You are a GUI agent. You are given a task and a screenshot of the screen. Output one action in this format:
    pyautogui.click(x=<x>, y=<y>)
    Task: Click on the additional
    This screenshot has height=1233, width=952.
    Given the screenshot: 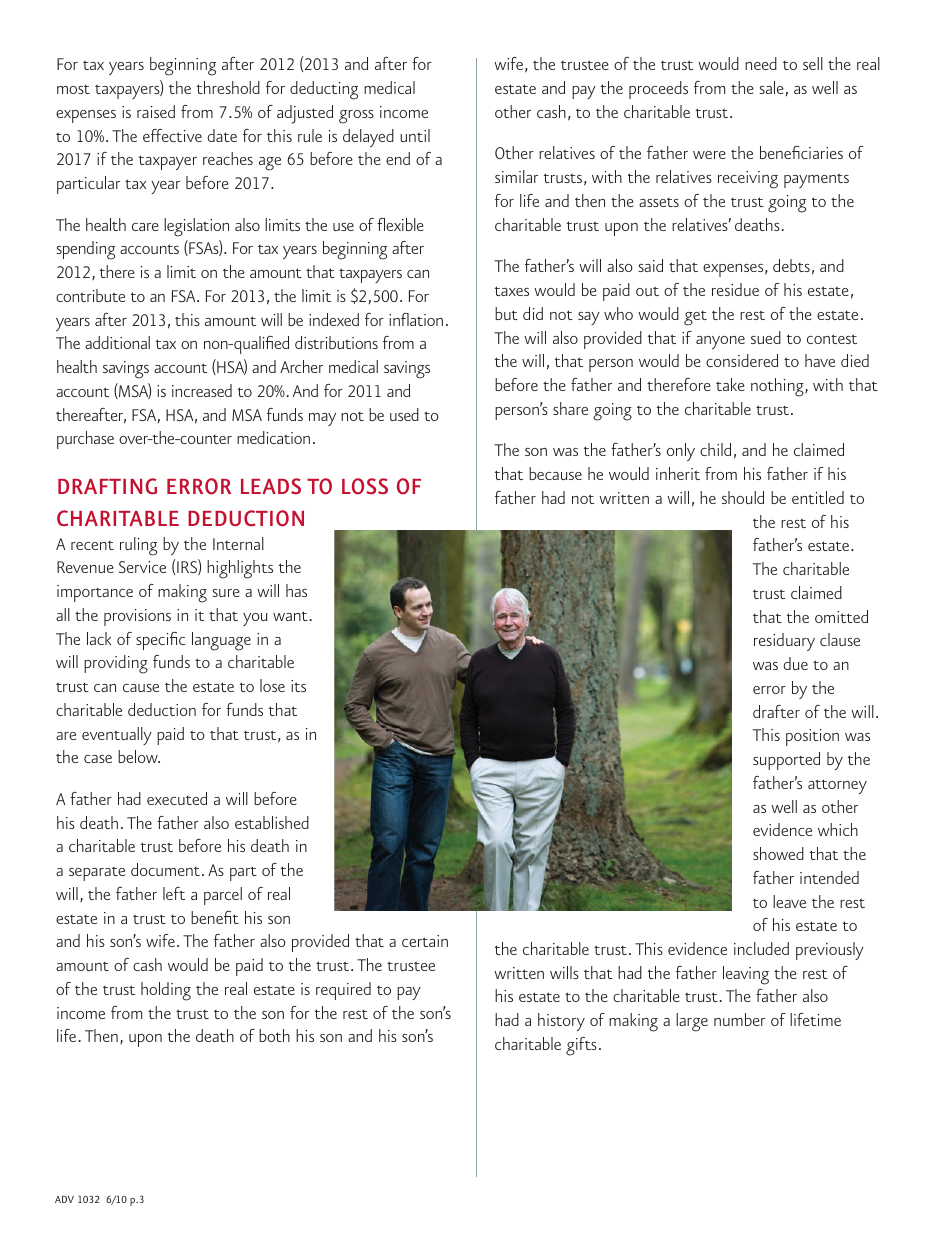 What is the action you would take?
    pyautogui.click(x=117, y=342)
